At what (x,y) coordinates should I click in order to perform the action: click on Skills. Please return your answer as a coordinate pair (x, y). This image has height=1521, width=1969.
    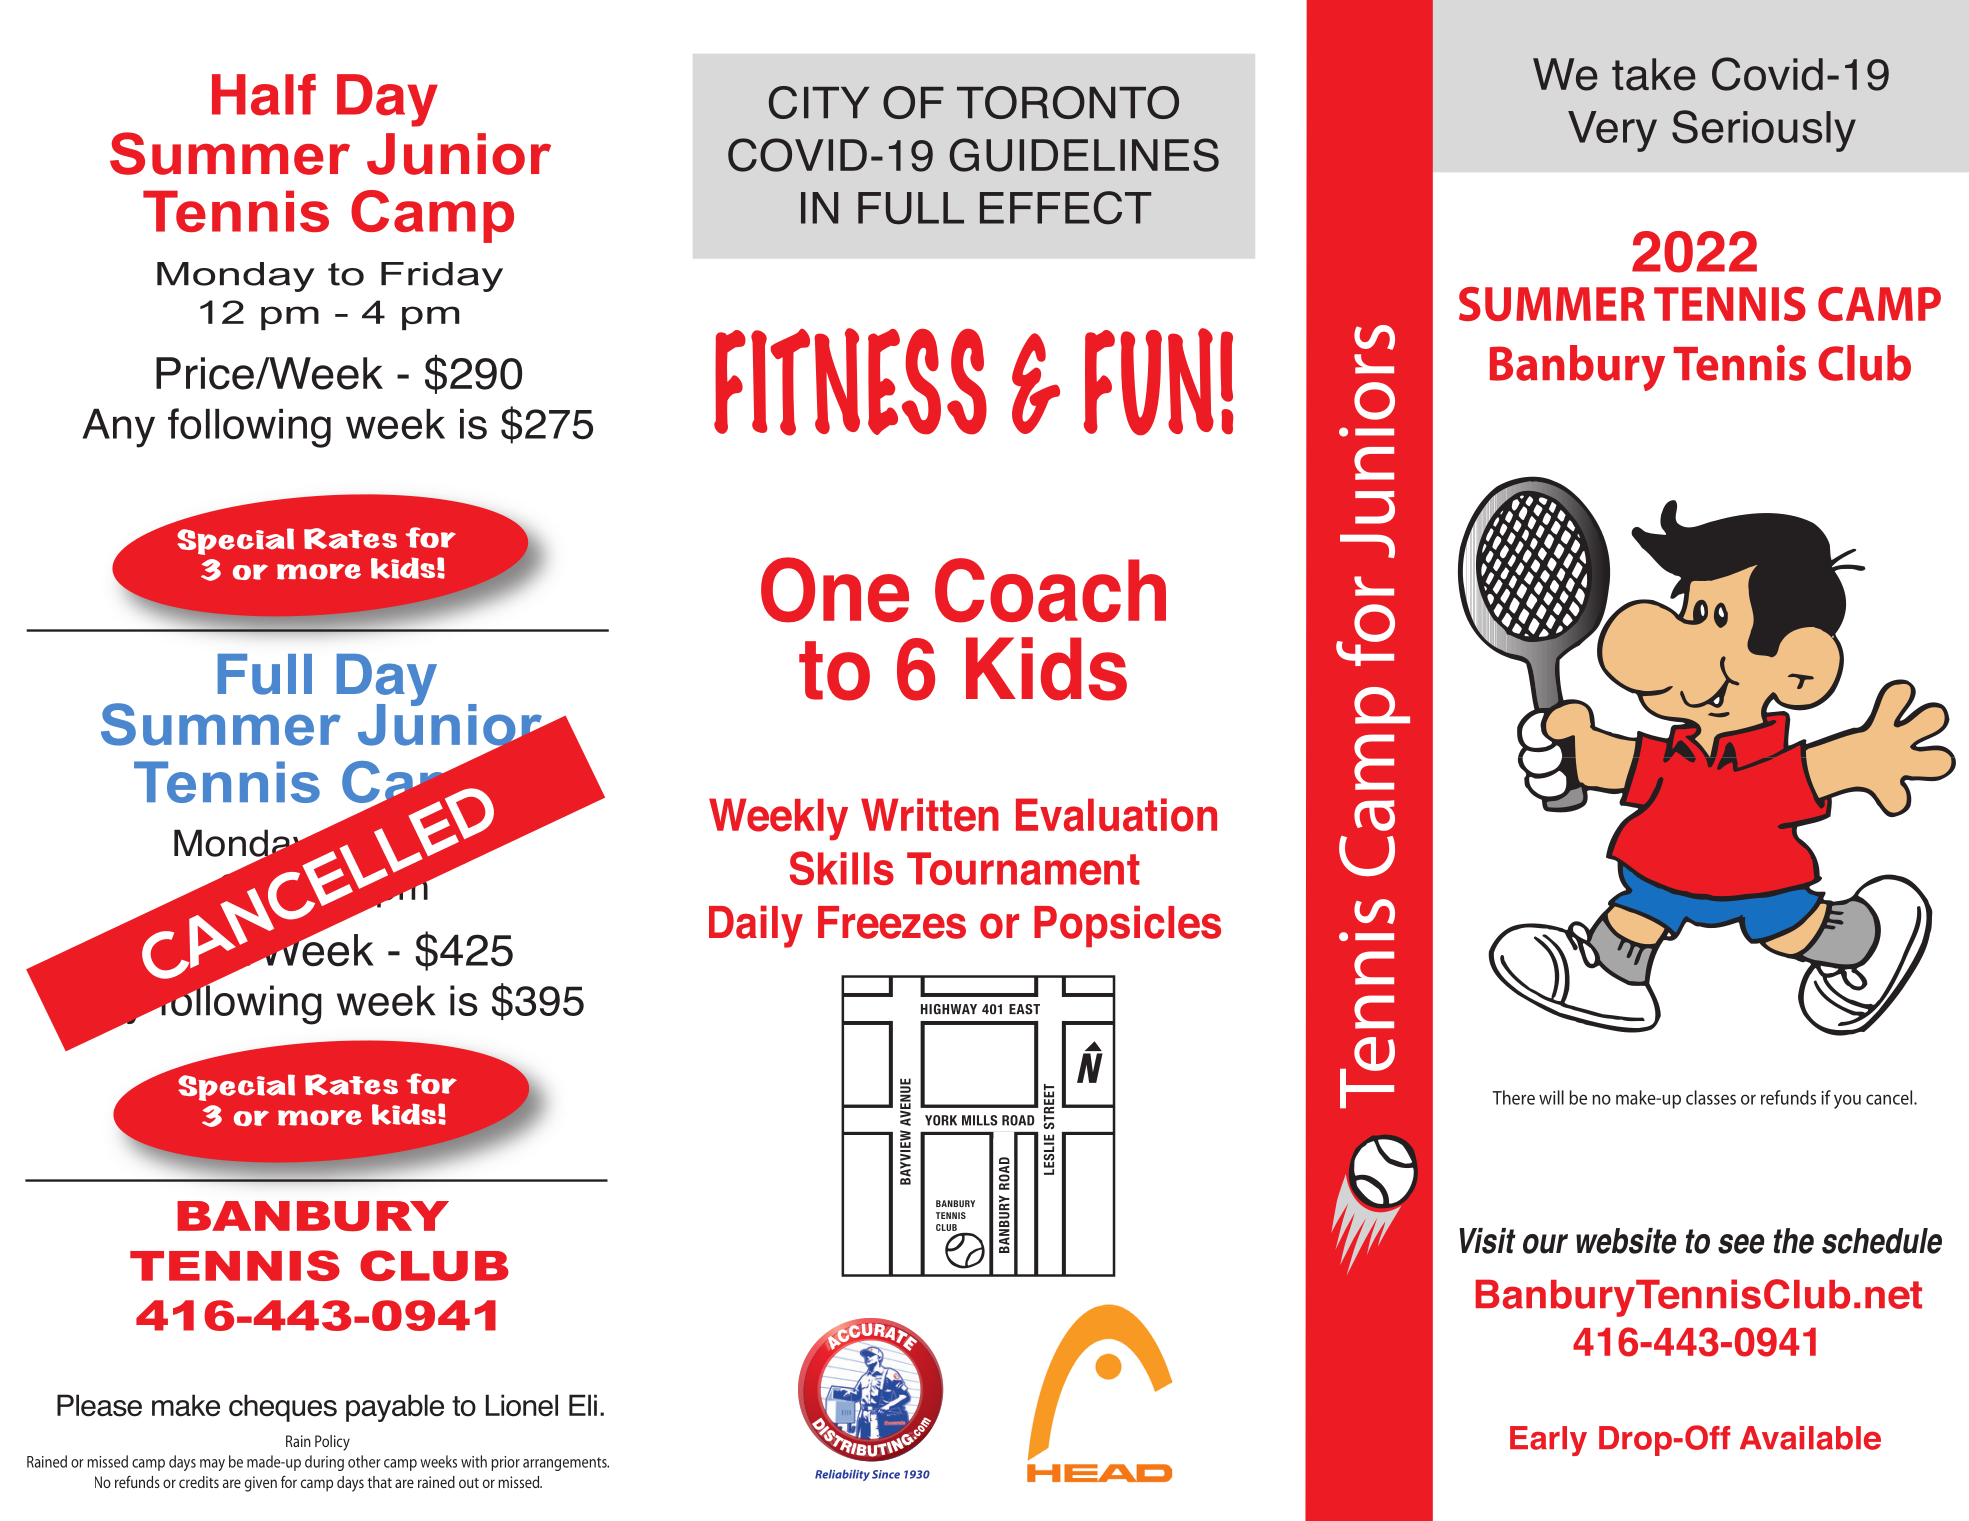
    Looking at the image, I should click on (842, 868).
